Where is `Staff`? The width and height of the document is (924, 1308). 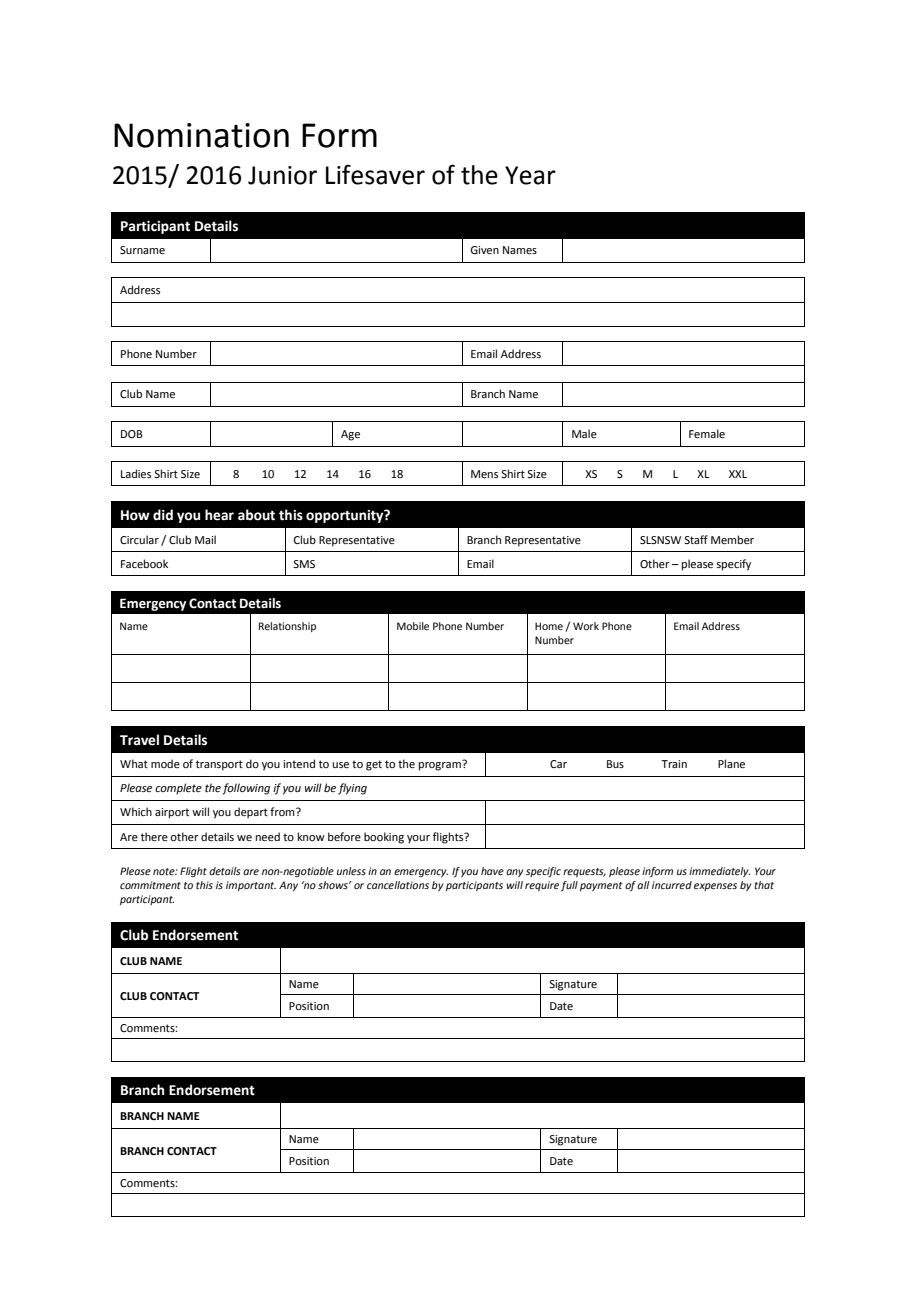 Staff is located at coordinates (696, 539).
